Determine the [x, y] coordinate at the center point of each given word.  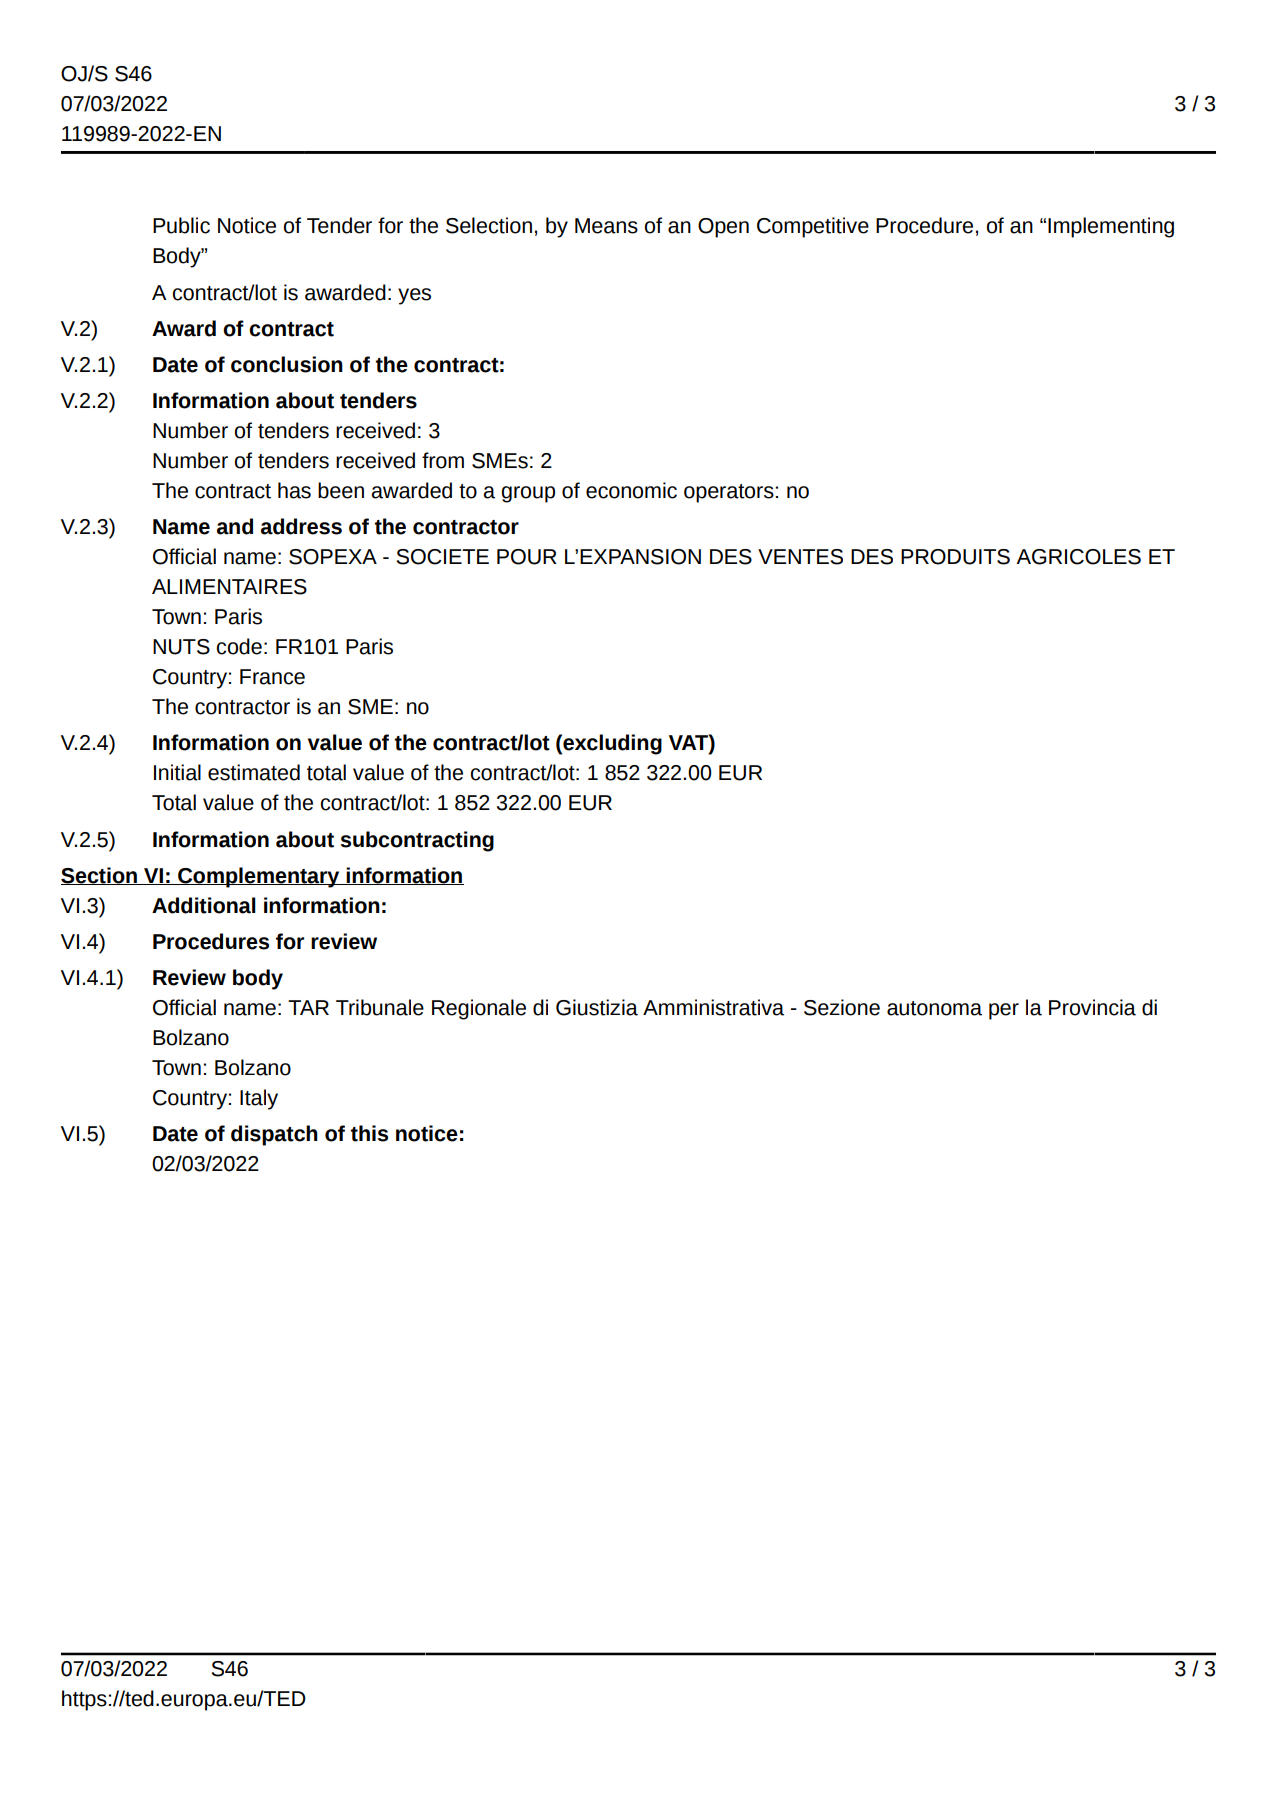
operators [729, 493]
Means [606, 226]
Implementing [1111, 227]
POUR [527, 557]
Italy [259, 1099]
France [272, 677]
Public [181, 225]
